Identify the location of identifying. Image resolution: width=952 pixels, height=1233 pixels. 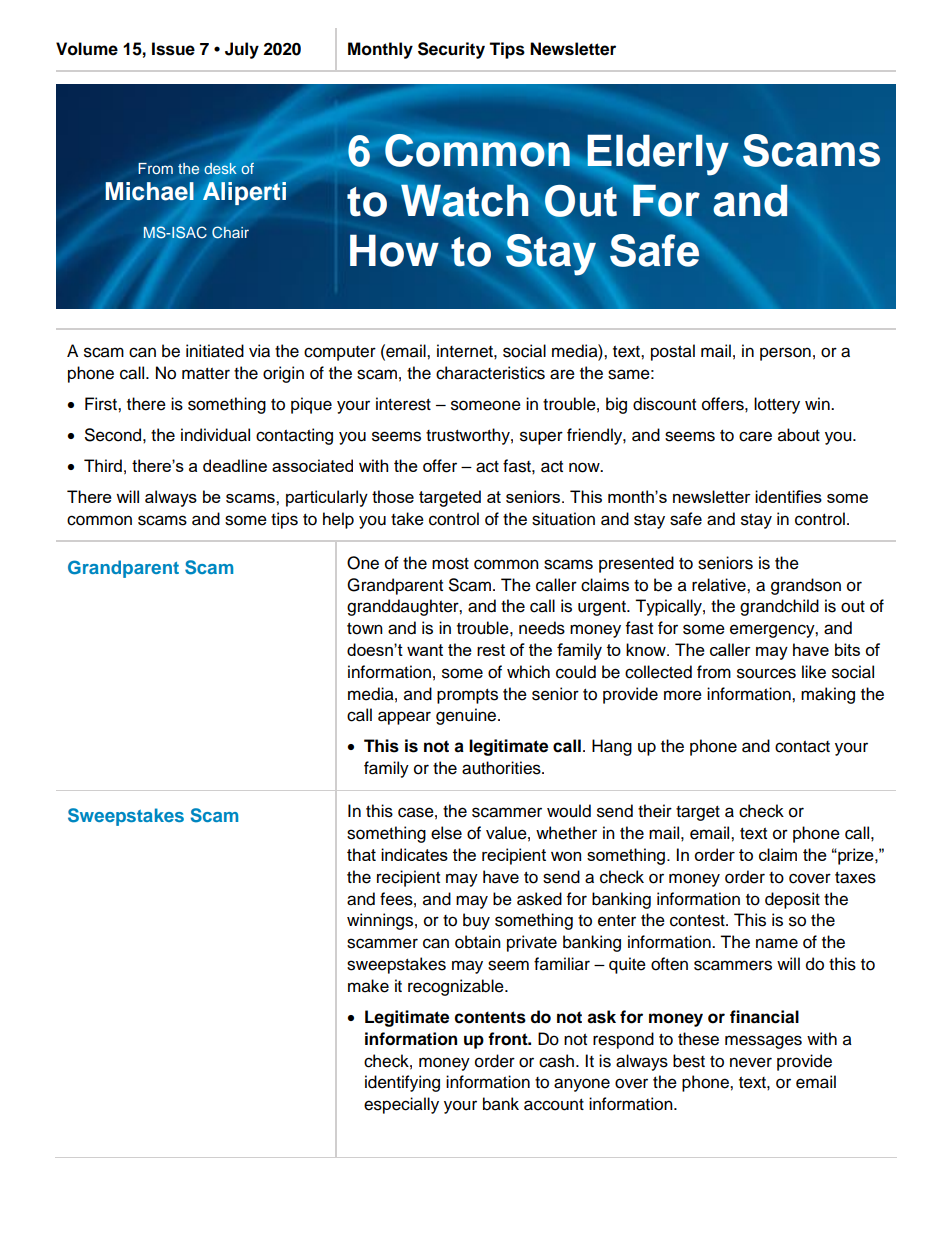
(402, 1083).
